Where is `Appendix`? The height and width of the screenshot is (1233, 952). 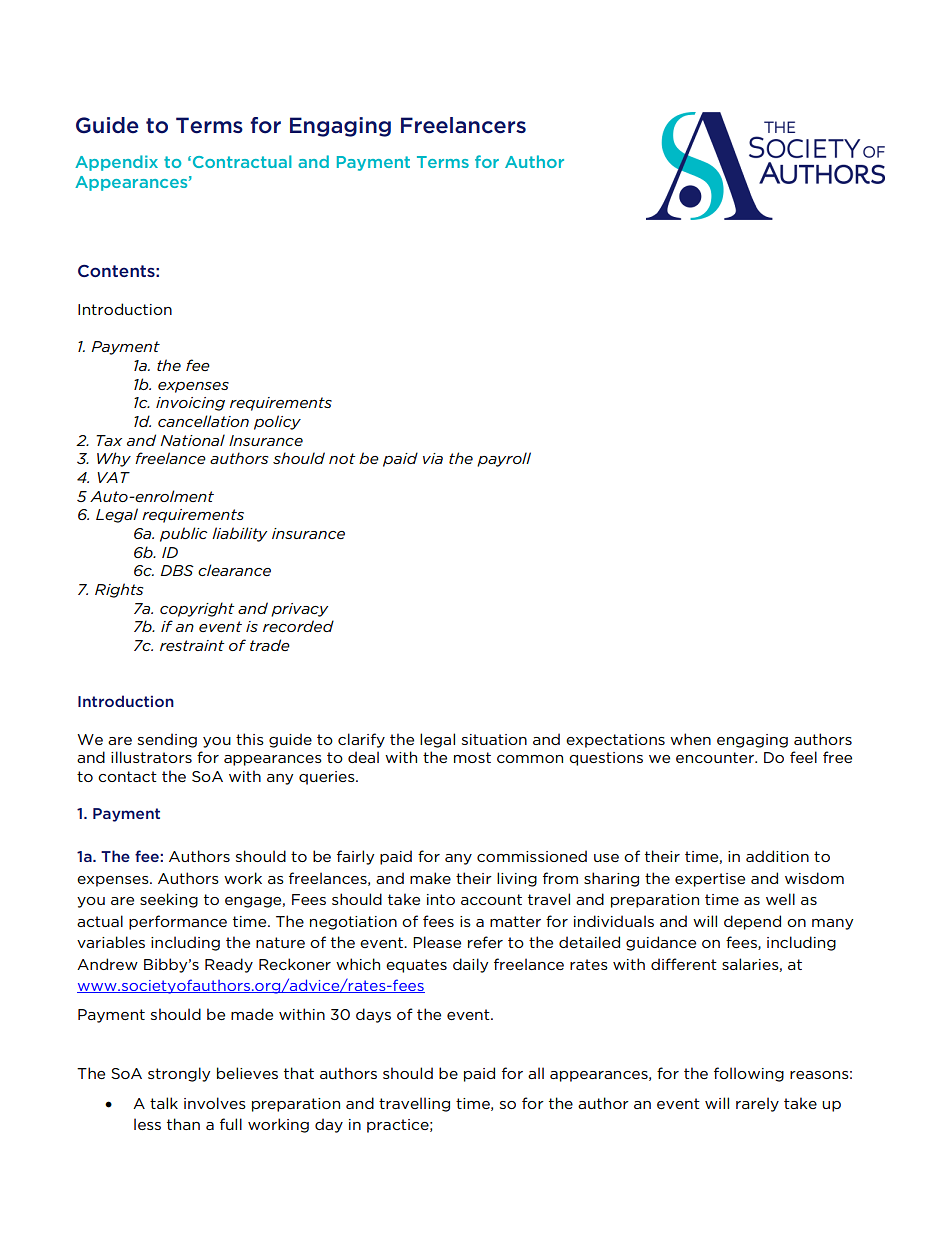
Appendix is located at coordinates (116, 163).
